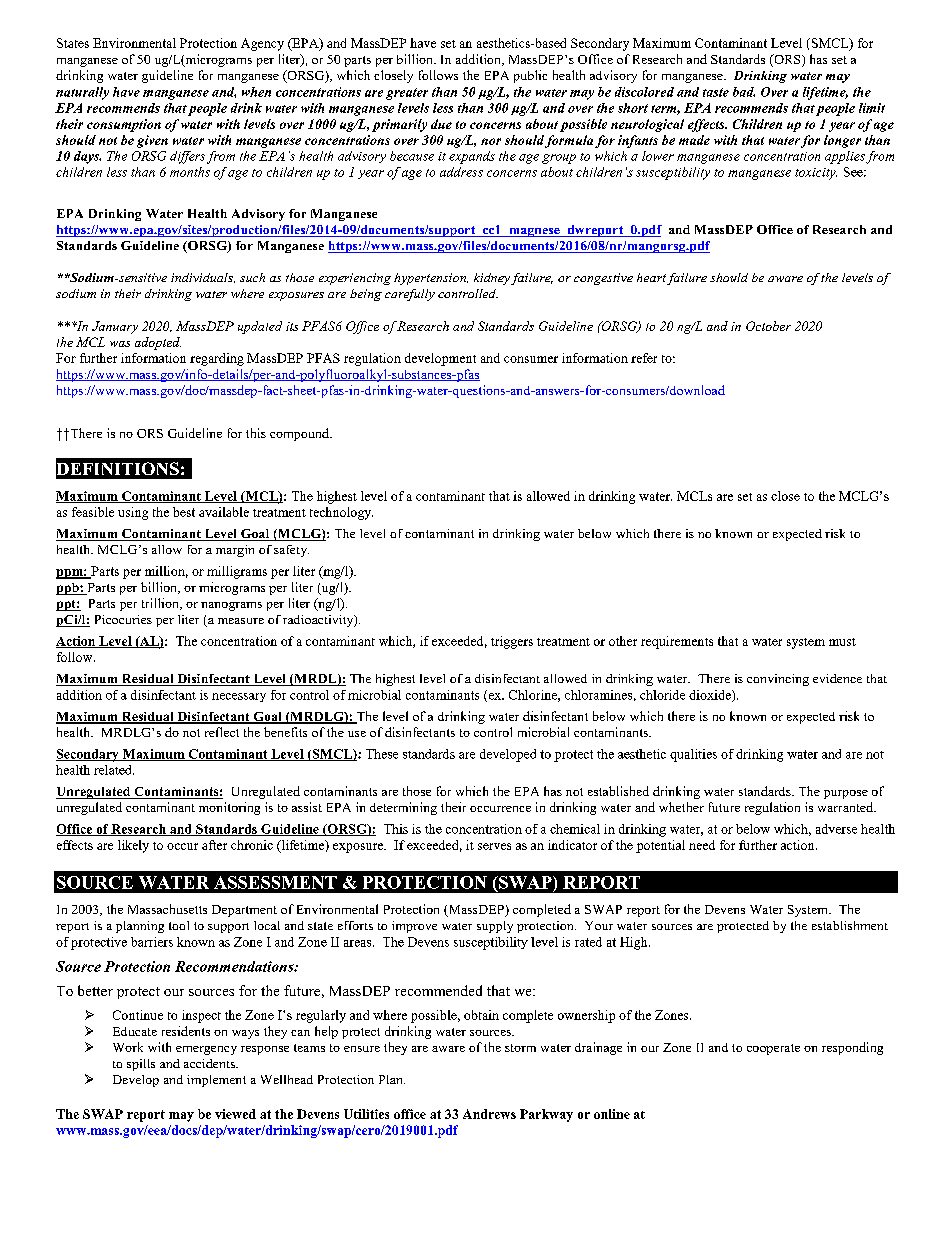 The width and height of the document is (952, 1233). What do you see at coordinates (702, 845) in the document?
I see `need` at bounding box center [702, 845].
